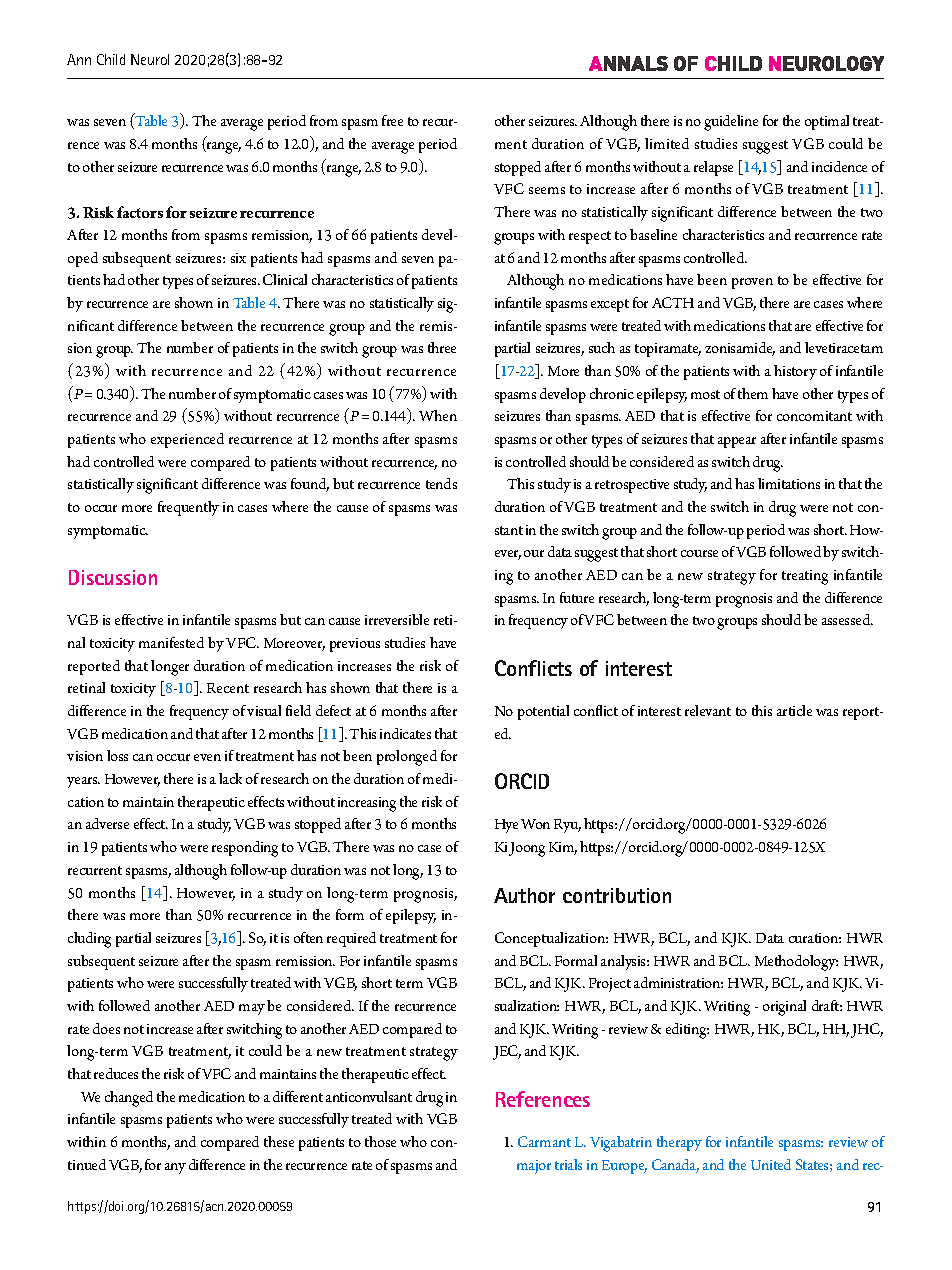 The image size is (952, 1270). I want to click on Recent, so click(228, 688).
